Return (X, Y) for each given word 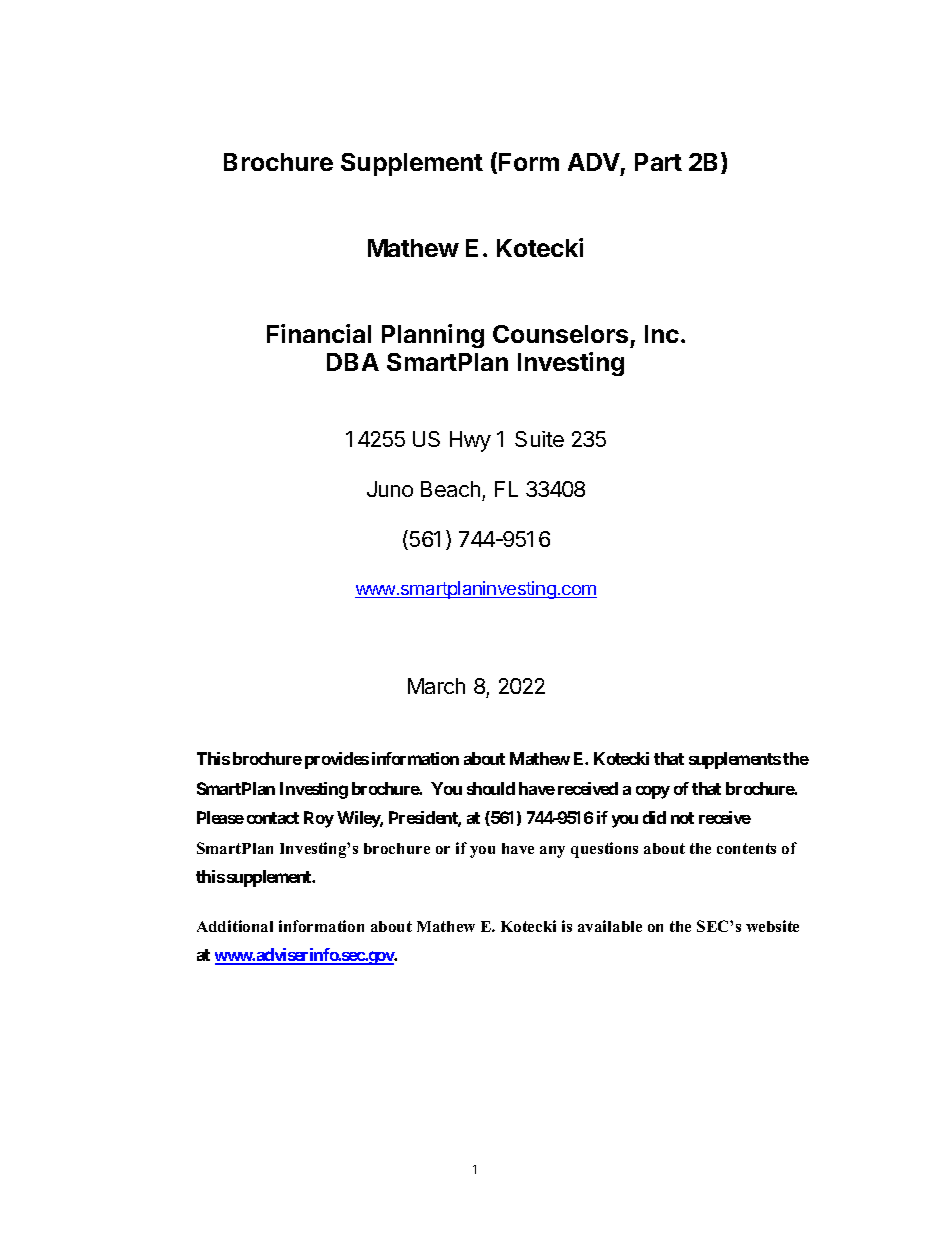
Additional (235, 926)
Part (658, 162)
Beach (452, 491)
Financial (319, 333)
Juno (390, 489)
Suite (539, 439)
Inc (662, 334)
